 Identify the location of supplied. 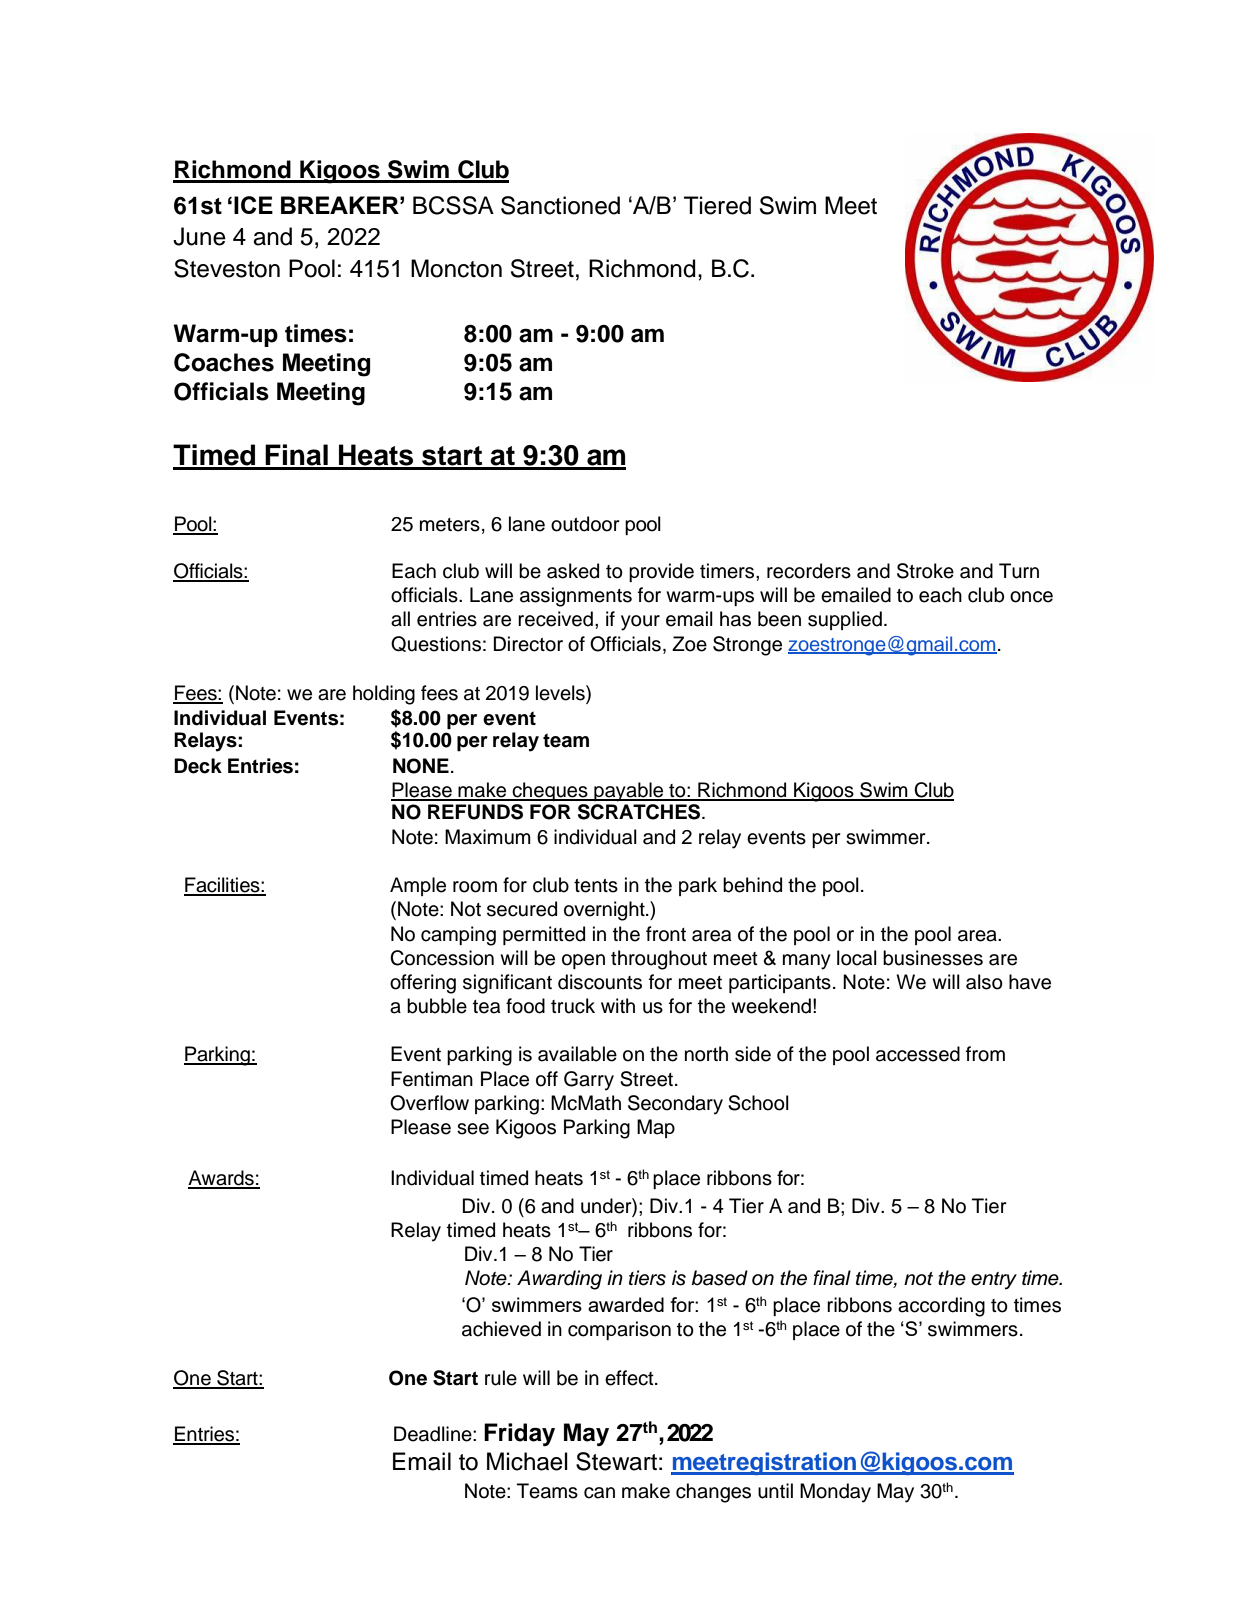
(845, 620).
